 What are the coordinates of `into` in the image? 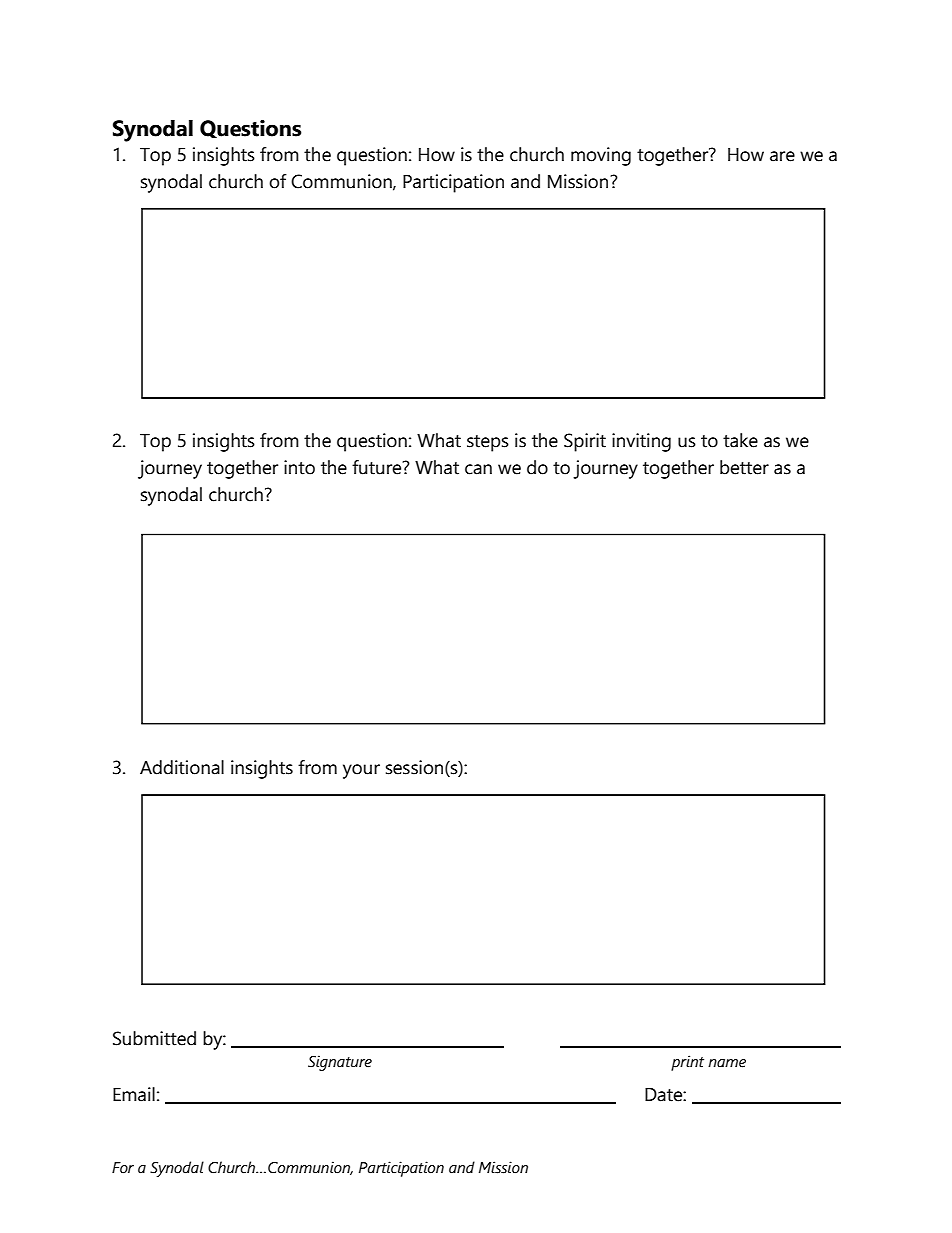 It's located at (299, 467).
